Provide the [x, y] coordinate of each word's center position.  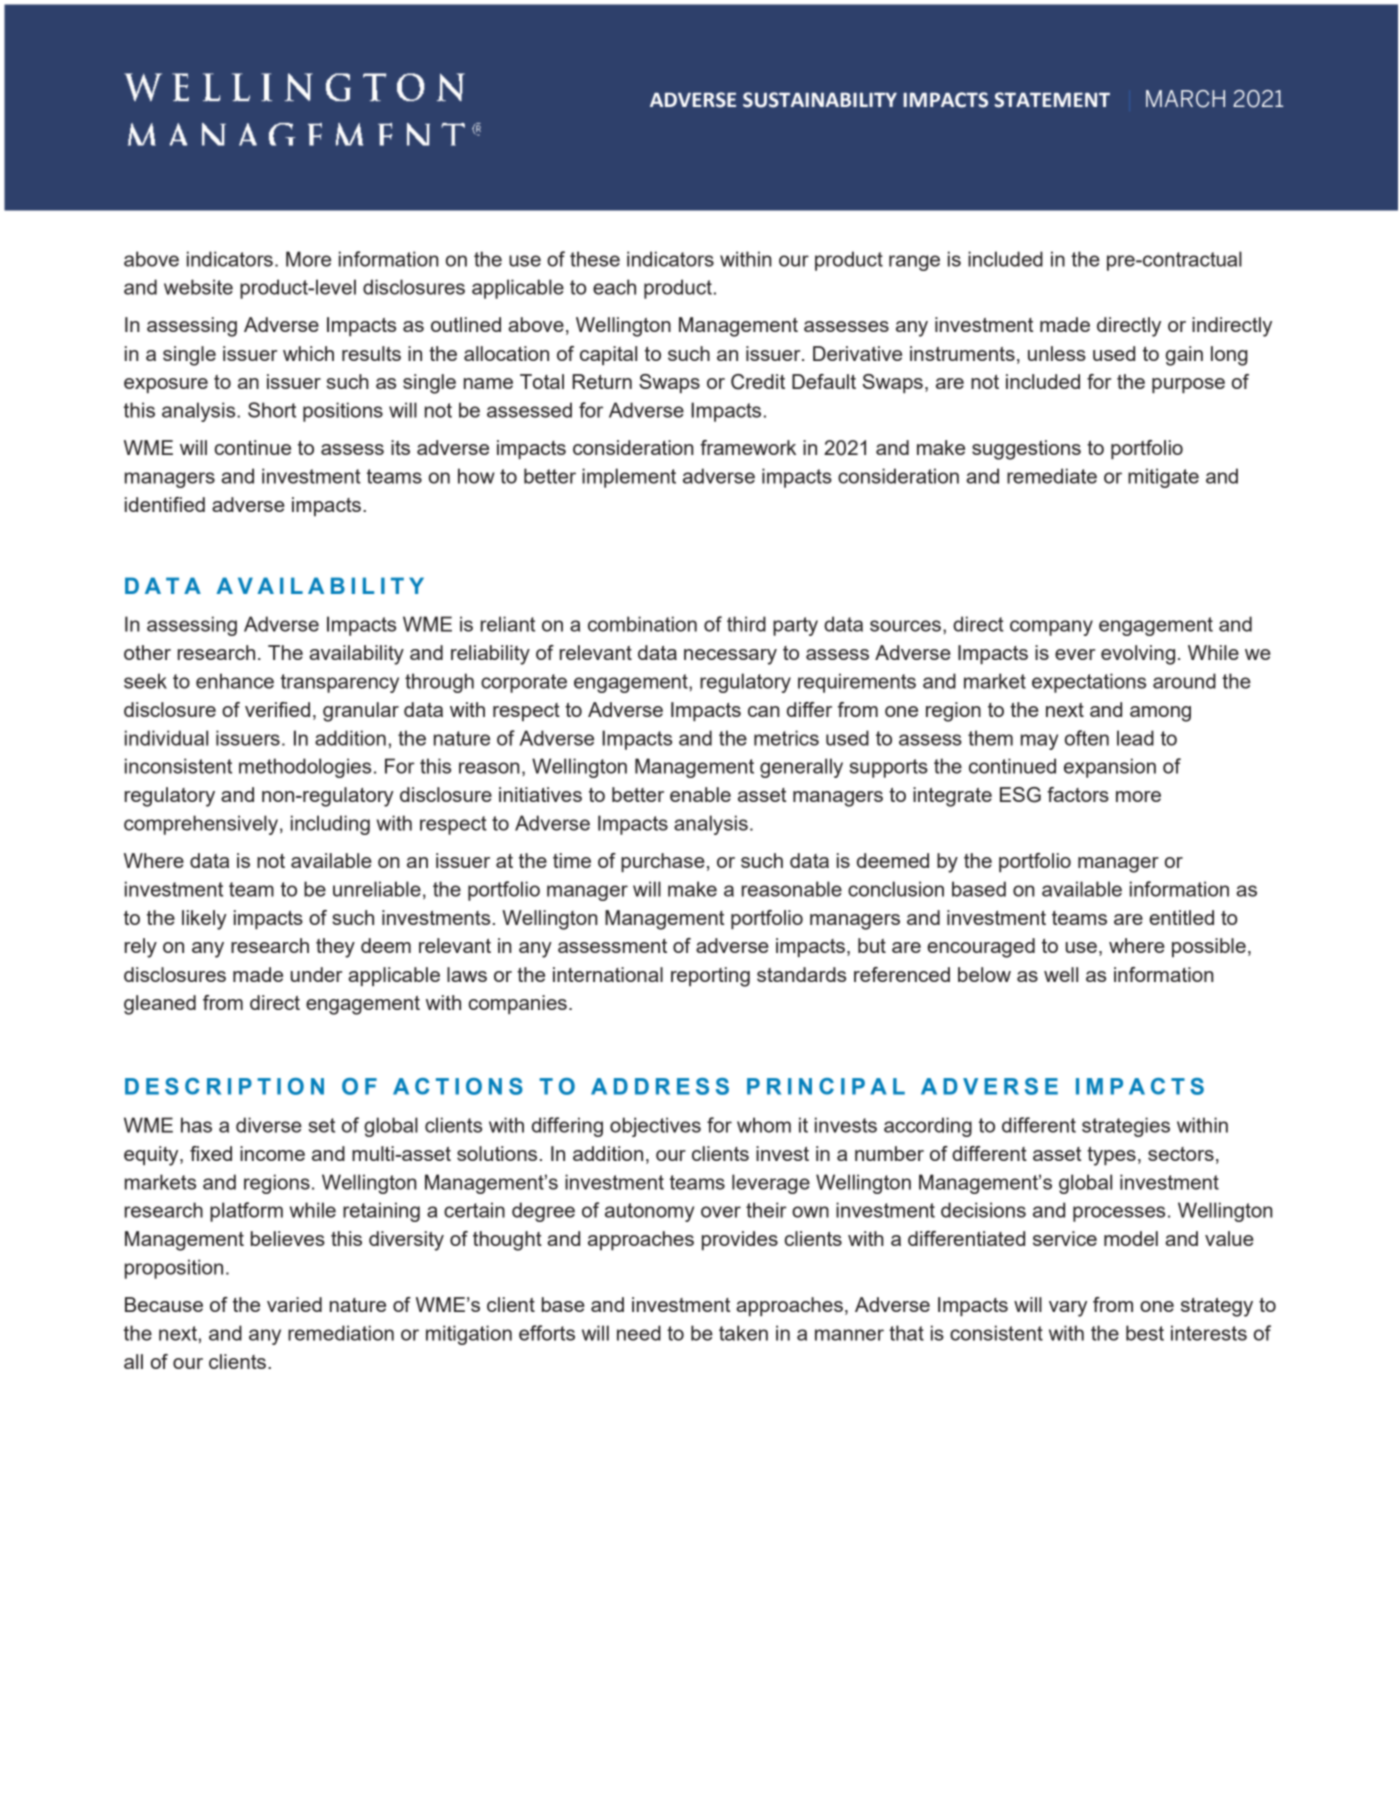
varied [294, 1304]
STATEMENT [1052, 100]
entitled [1181, 917]
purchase [663, 862]
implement [629, 478]
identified [165, 504]
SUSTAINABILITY [820, 100]
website [198, 287]
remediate [1052, 476]
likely [204, 920]
